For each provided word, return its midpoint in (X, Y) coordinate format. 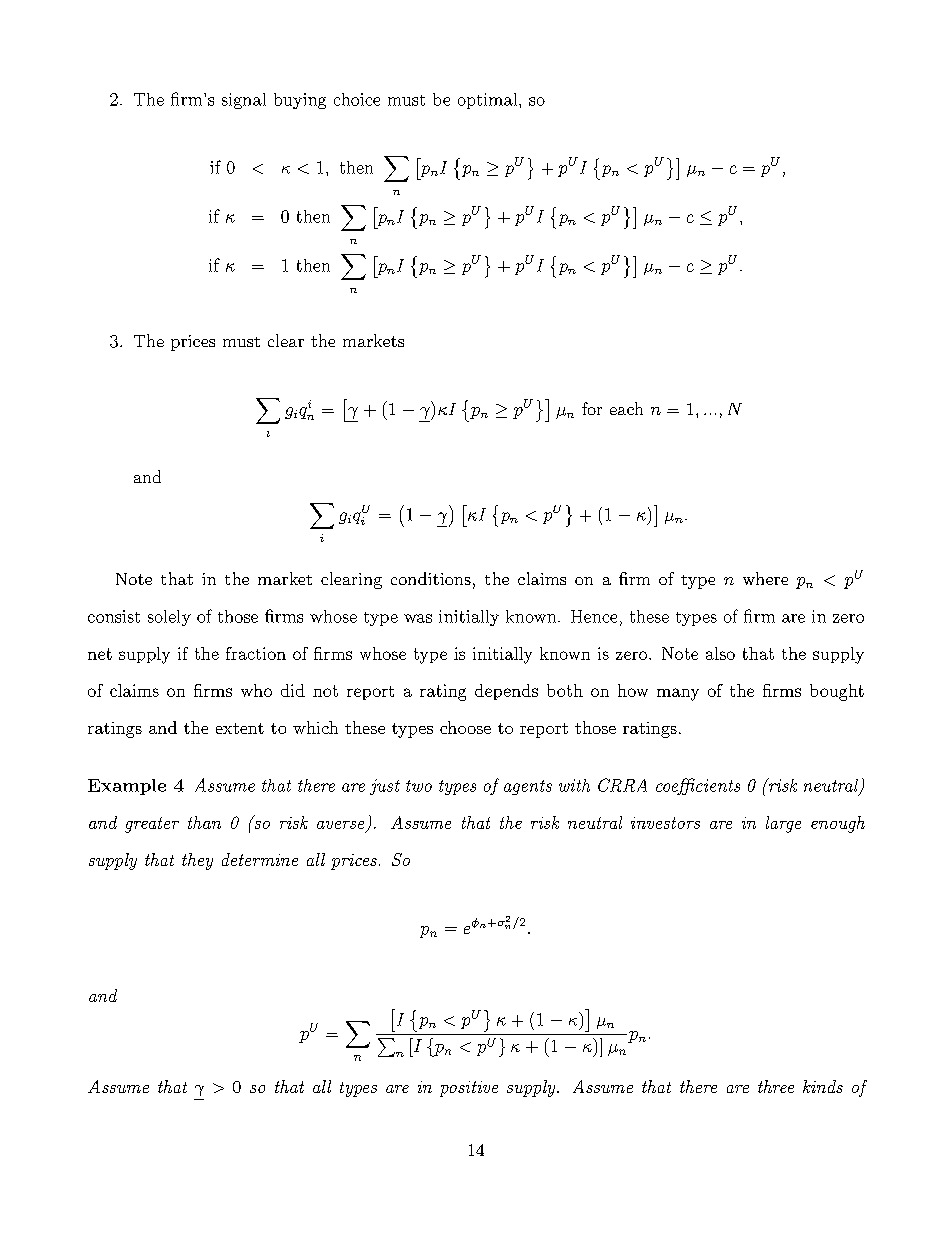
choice (357, 99)
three (776, 1086)
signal (244, 101)
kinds (823, 1086)
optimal (487, 101)
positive (469, 1089)
